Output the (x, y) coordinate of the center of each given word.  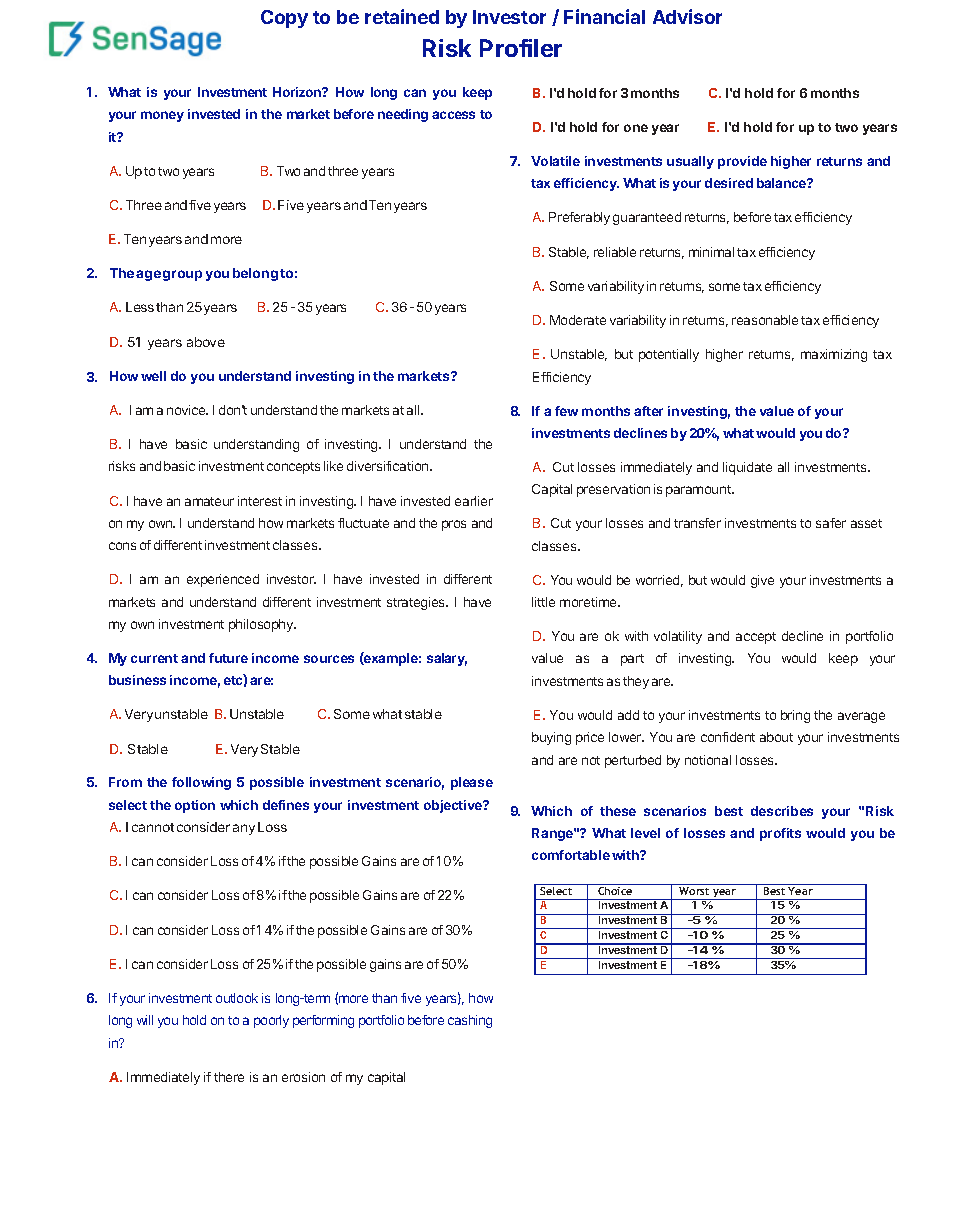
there (229, 1077)
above (206, 342)
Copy (284, 19)
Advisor (687, 16)
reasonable (765, 320)
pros (454, 525)
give (762, 581)
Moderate (578, 320)
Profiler (521, 48)
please (472, 783)
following (201, 783)
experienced (223, 580)
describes (782, 811)
